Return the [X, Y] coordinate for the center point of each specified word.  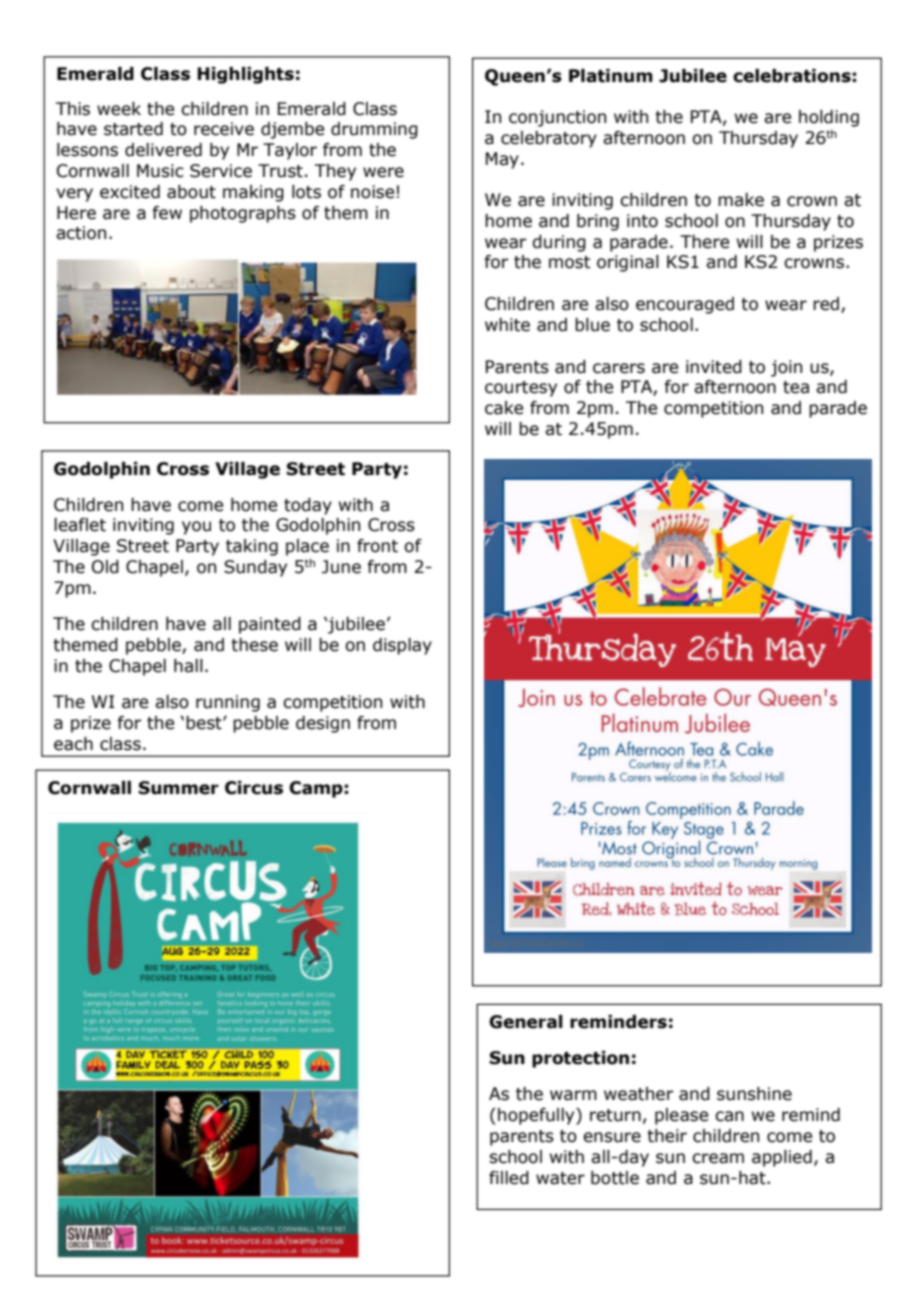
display [402, 646]
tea [796, 387]
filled [509, 1178]
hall [188, 666]
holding [829, 118]
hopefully [537, 1116]
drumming [374, 130]
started [133, 129]
